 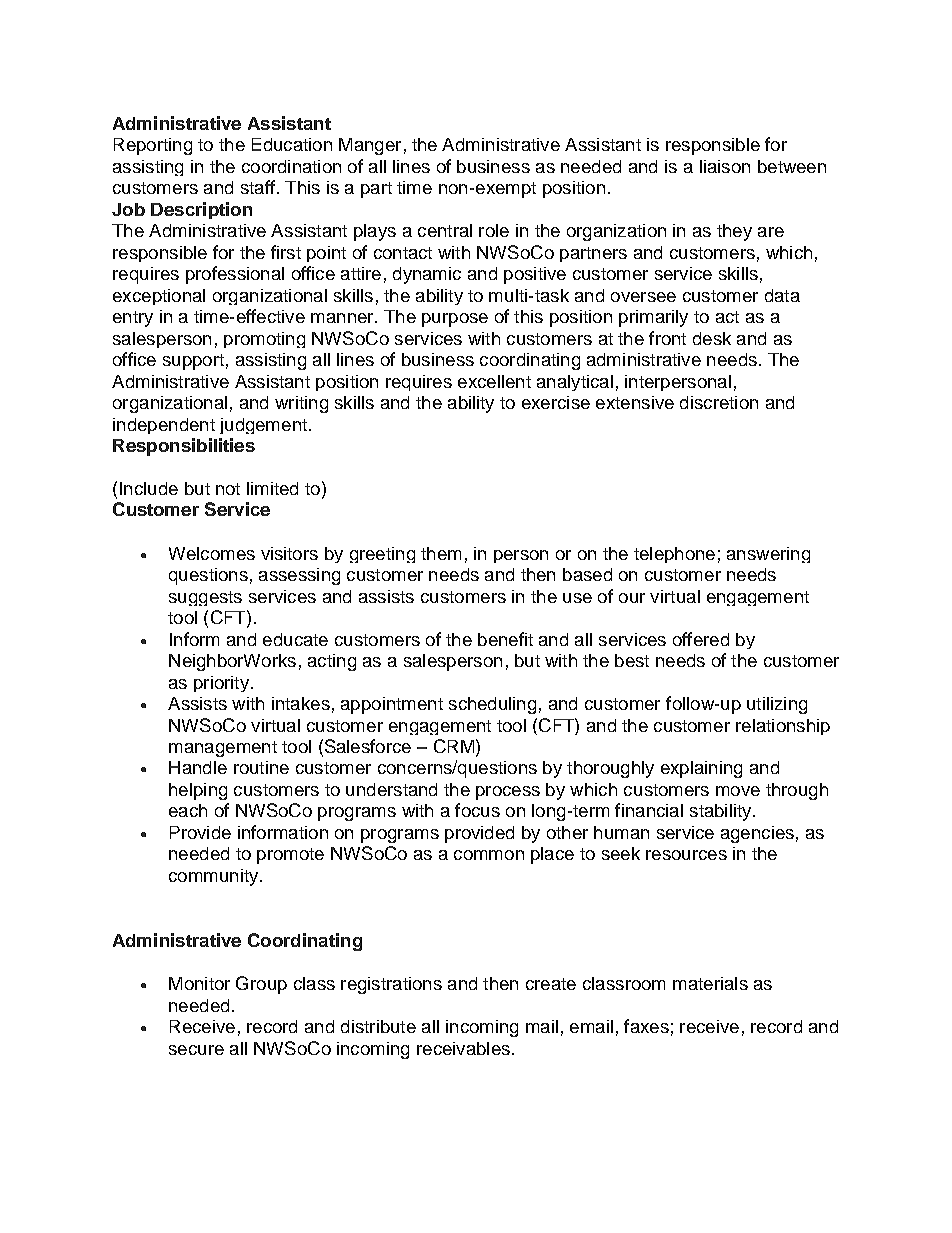 What do you see at coordinates (196, 1050) in the document?
I see `secure` at bounding box center [196, 1050].
